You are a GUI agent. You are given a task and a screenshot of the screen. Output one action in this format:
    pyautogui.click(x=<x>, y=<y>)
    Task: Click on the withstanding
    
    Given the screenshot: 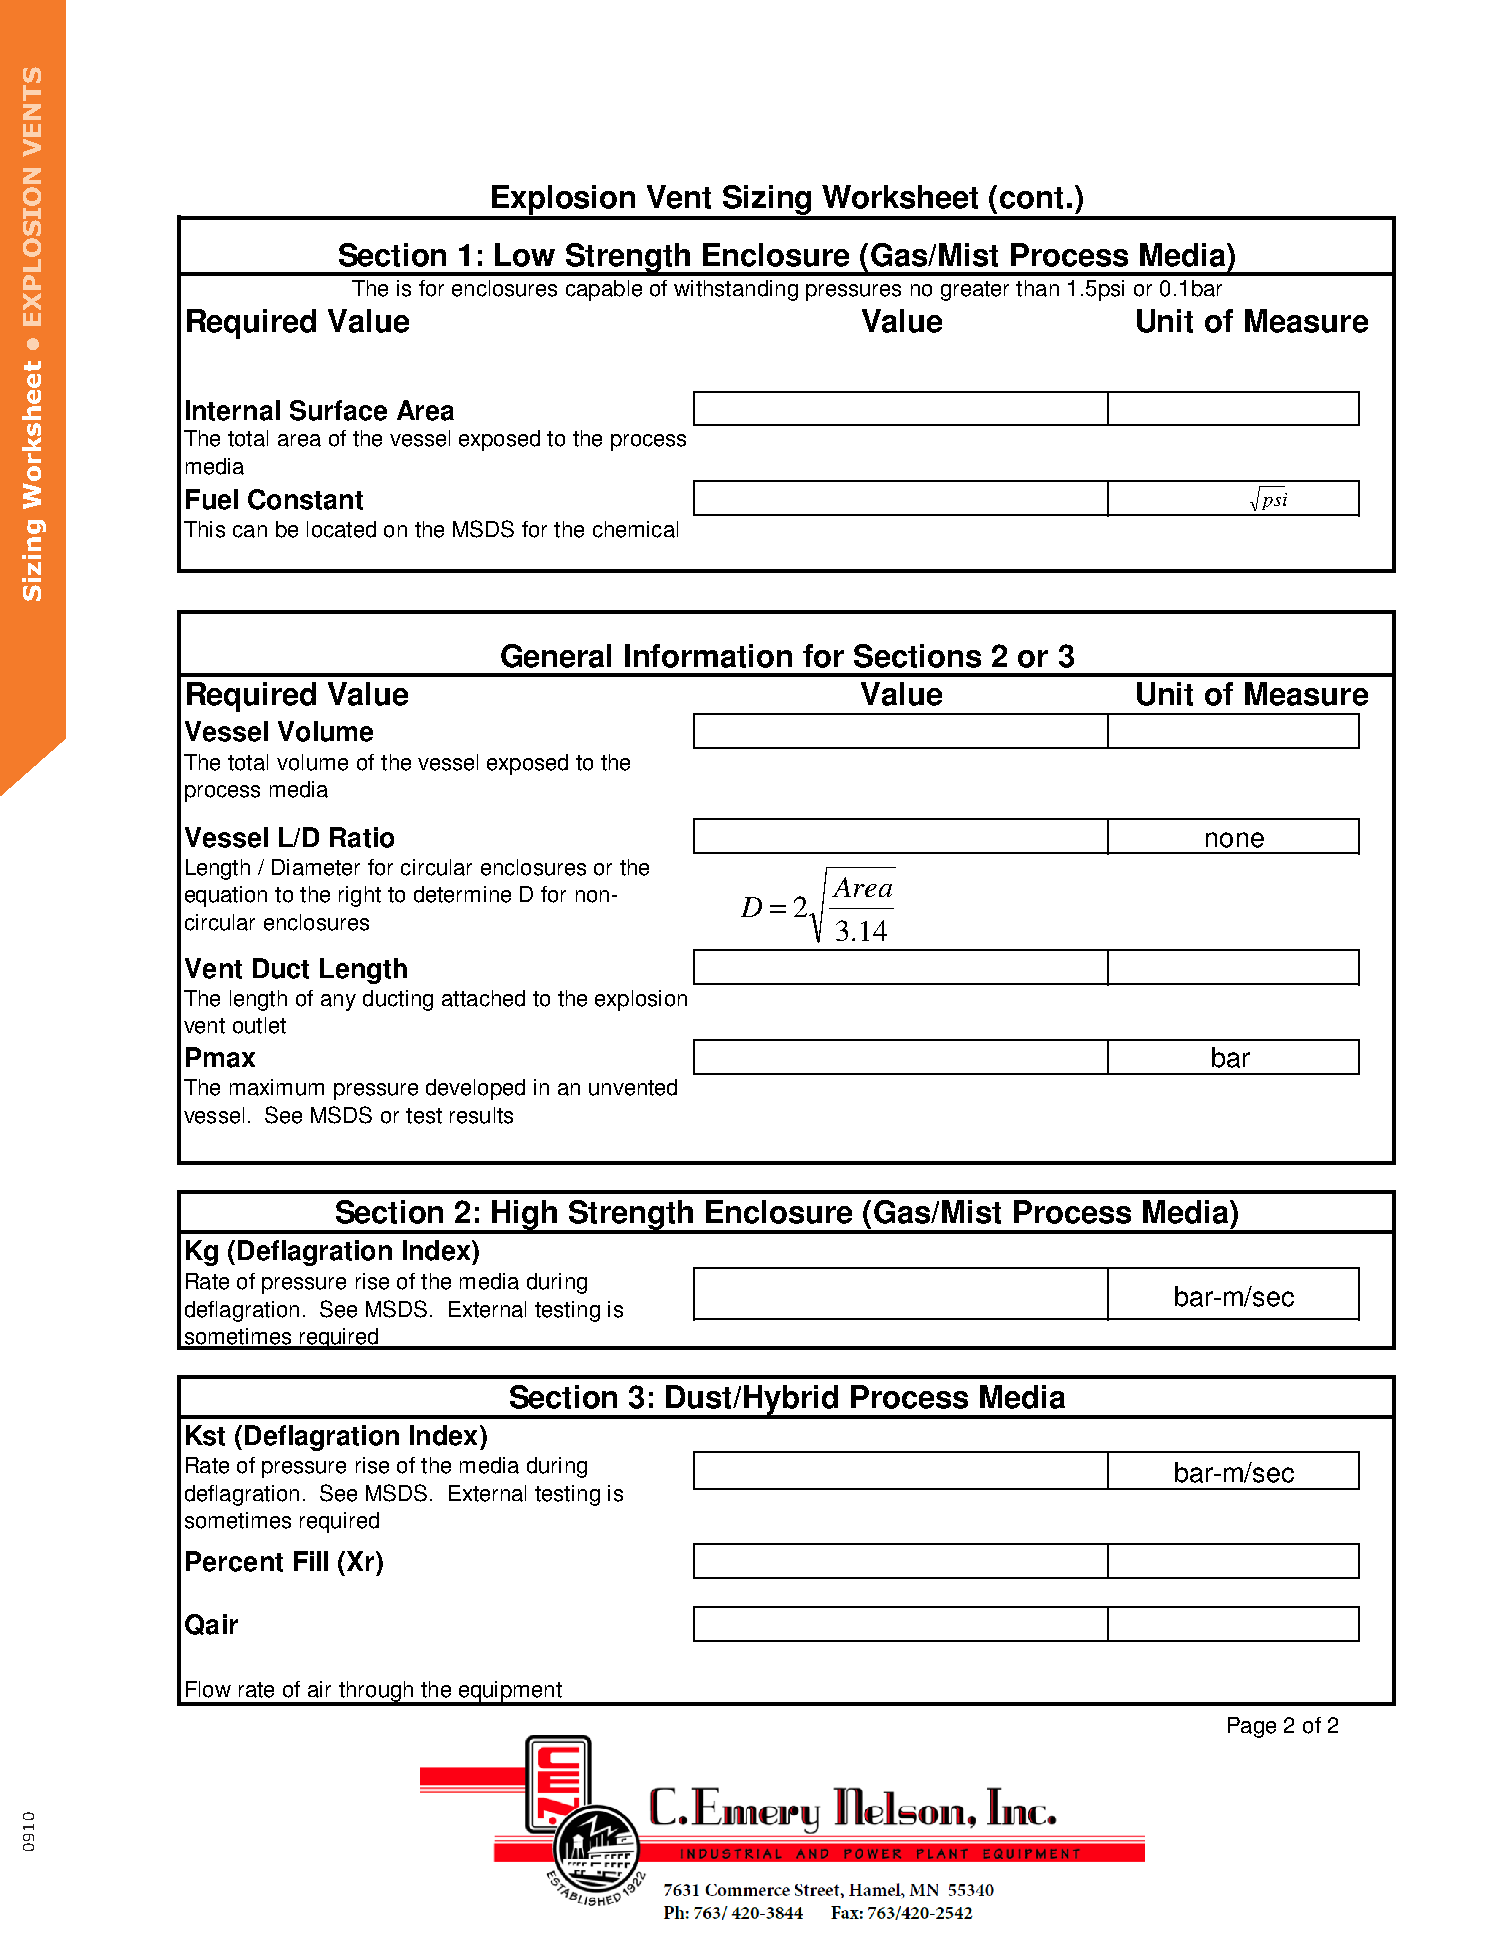 What is the action you would take?
    pyautogui.click(x=736, y=290)
